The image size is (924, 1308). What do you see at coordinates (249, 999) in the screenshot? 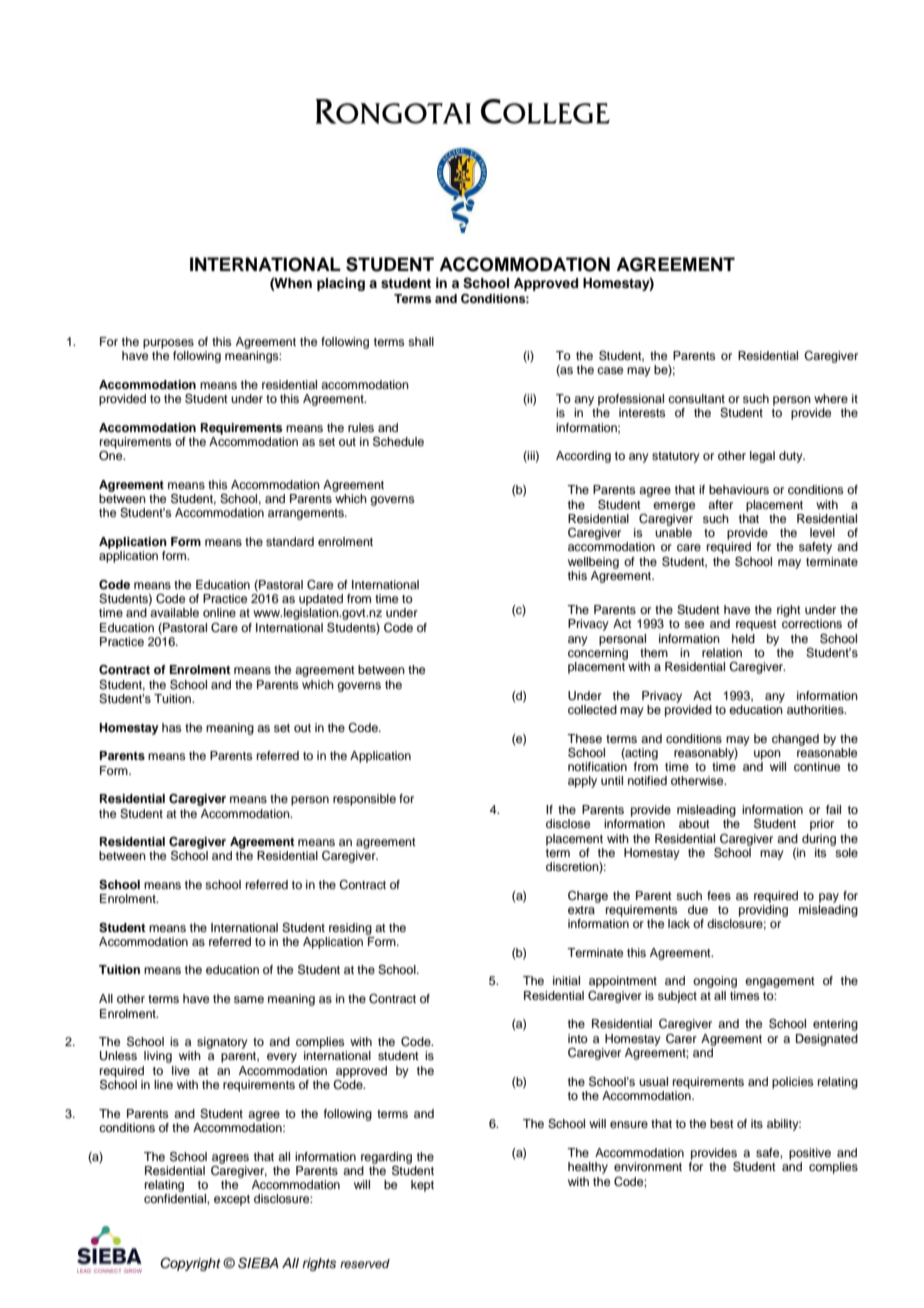
I see `same` at bounding box center [249, 999].
